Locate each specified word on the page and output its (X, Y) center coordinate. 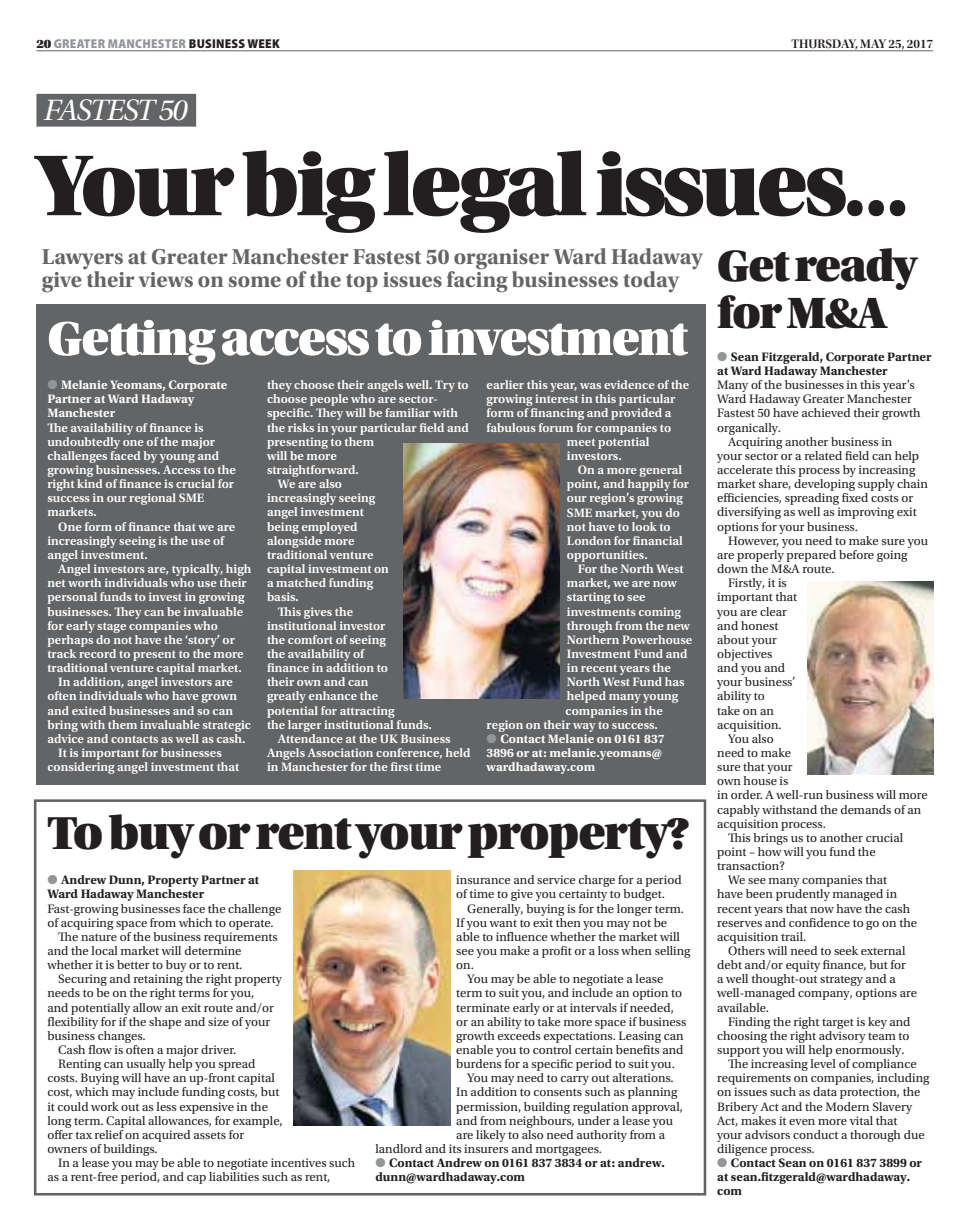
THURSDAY (824, 44)
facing (477, 280)
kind (90, 483)
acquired (166, 1136)
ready (857, 269)
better (133, 964)
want (503, 923)
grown (219, 698)
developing (824, 486)
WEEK (263, 43)
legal (485, 191)
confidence (819, 922)
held (458, 752)
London (589, 540)
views (166, 279)
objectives (744, 653)
